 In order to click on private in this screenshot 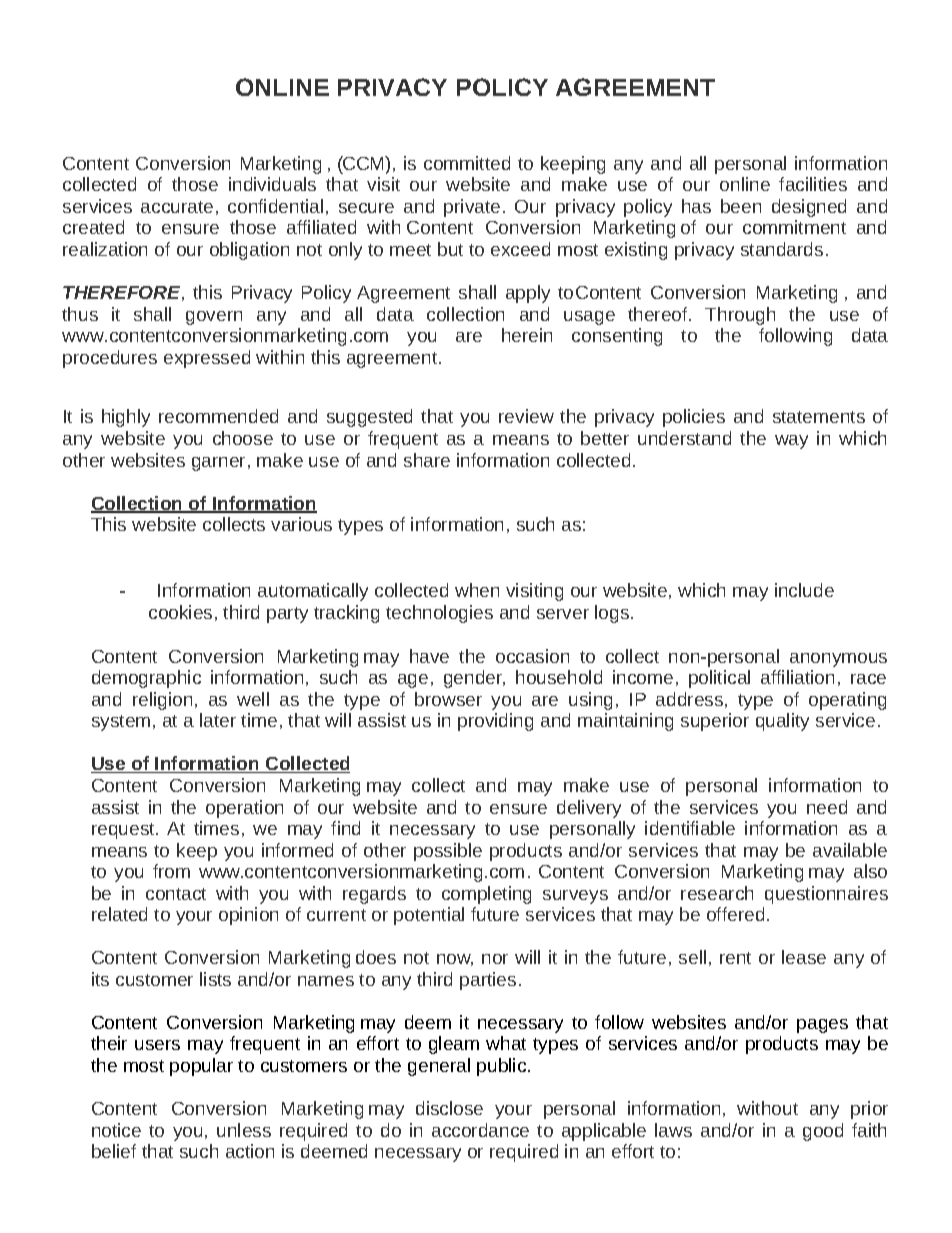, I will do `click(472, 208)`.
